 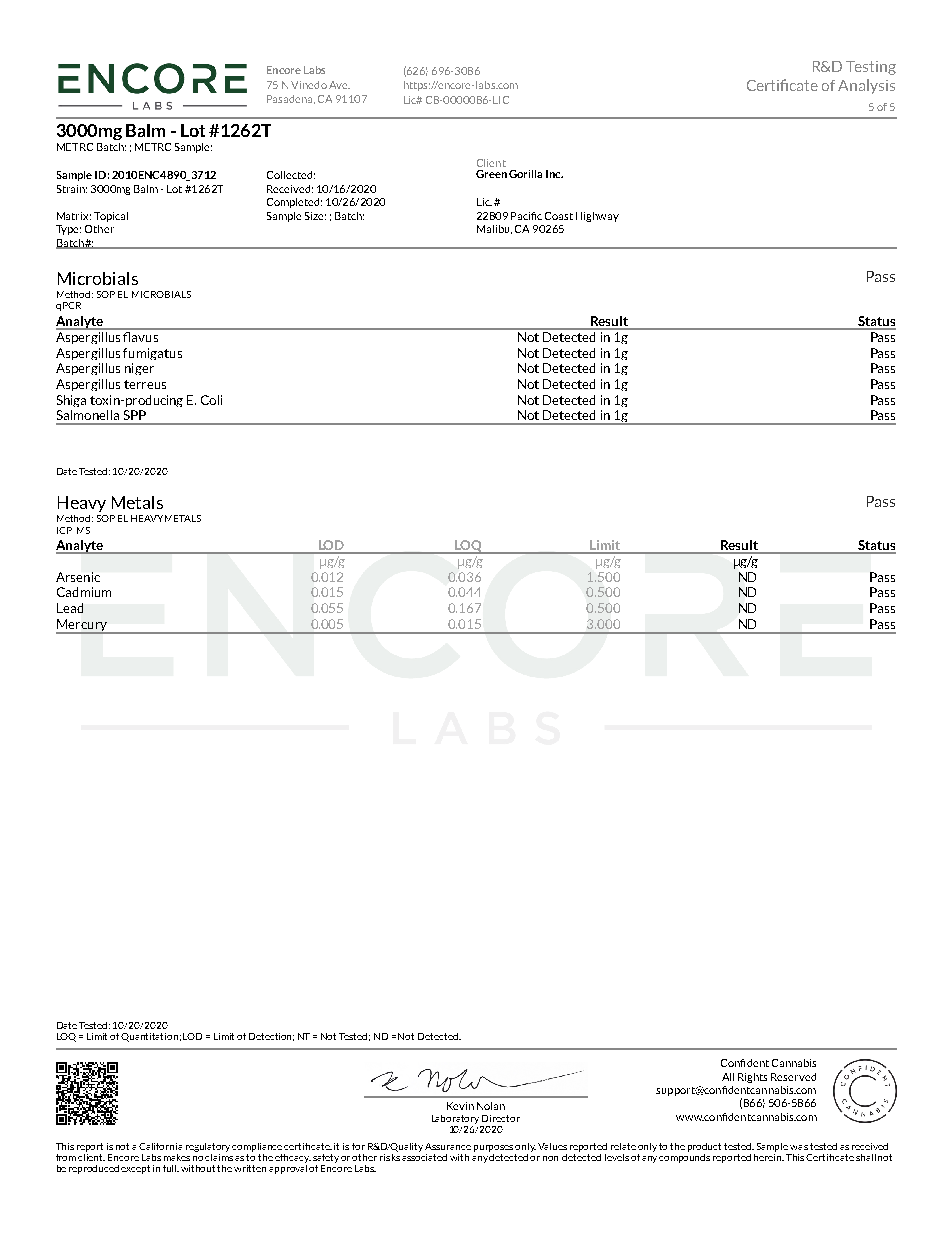 What do you see at coordinates (84, 592) in the screenshot?
I see `Cadmium` at bounding box center [84, 592].
